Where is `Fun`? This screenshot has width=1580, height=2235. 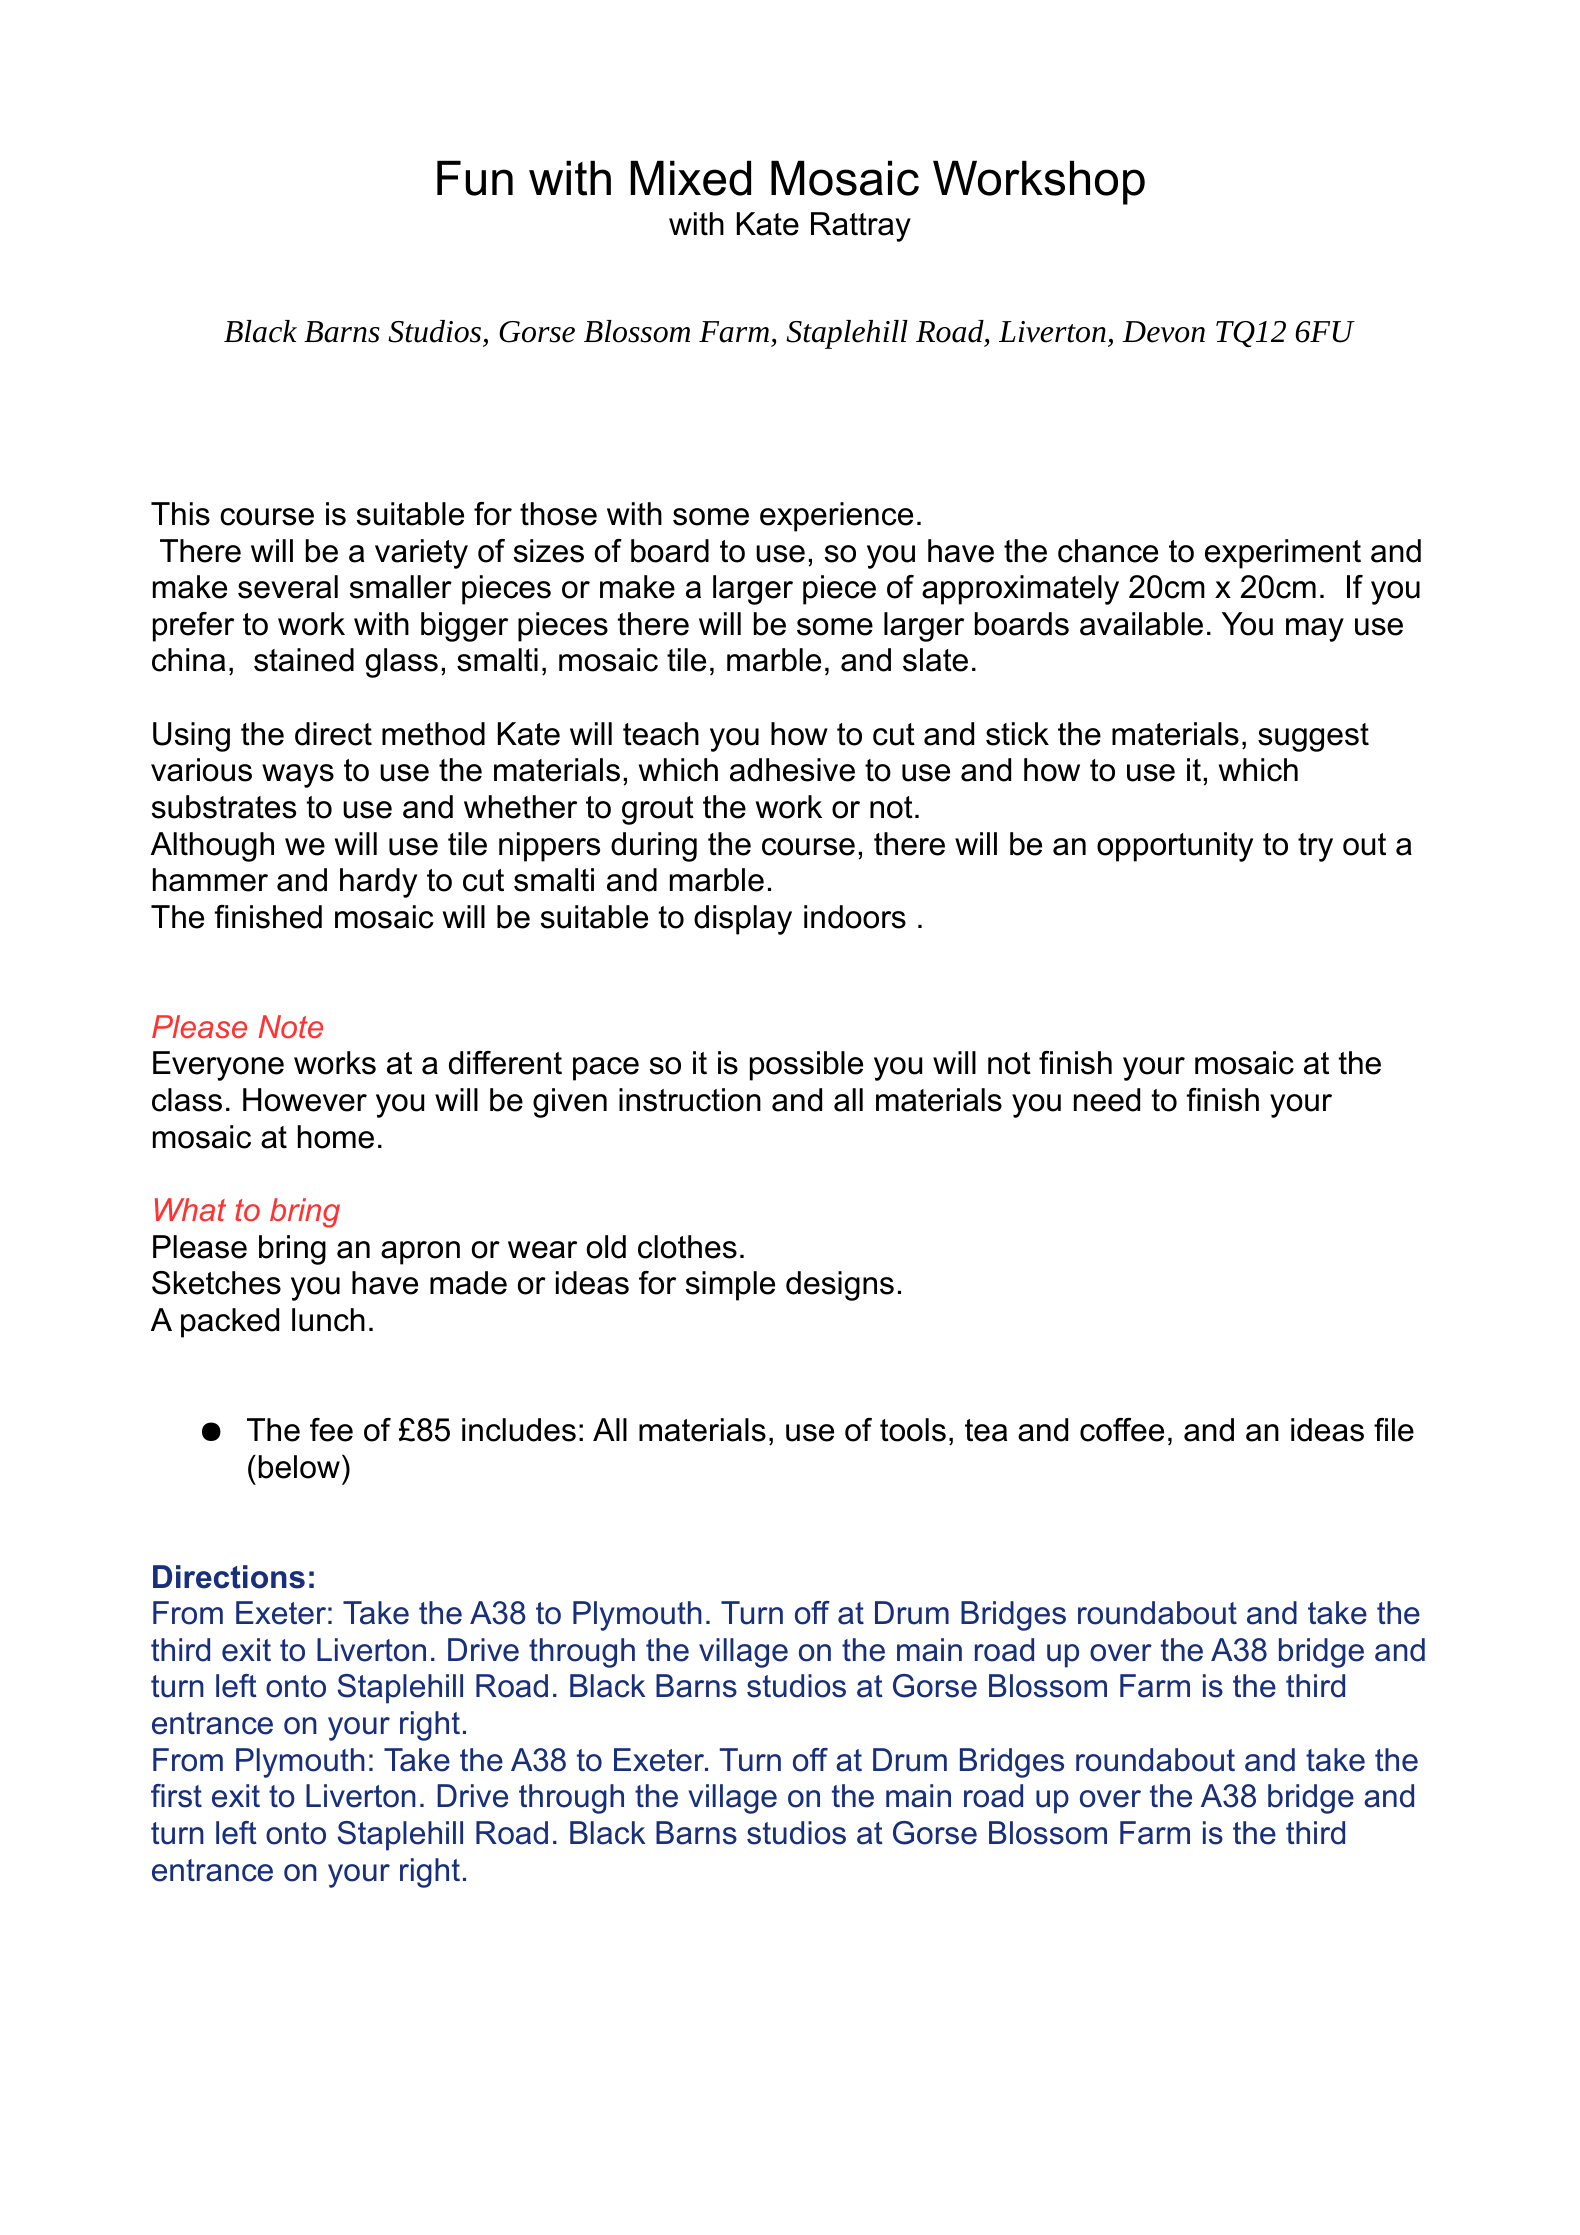 Fun is located at coordinates (475, 178).
